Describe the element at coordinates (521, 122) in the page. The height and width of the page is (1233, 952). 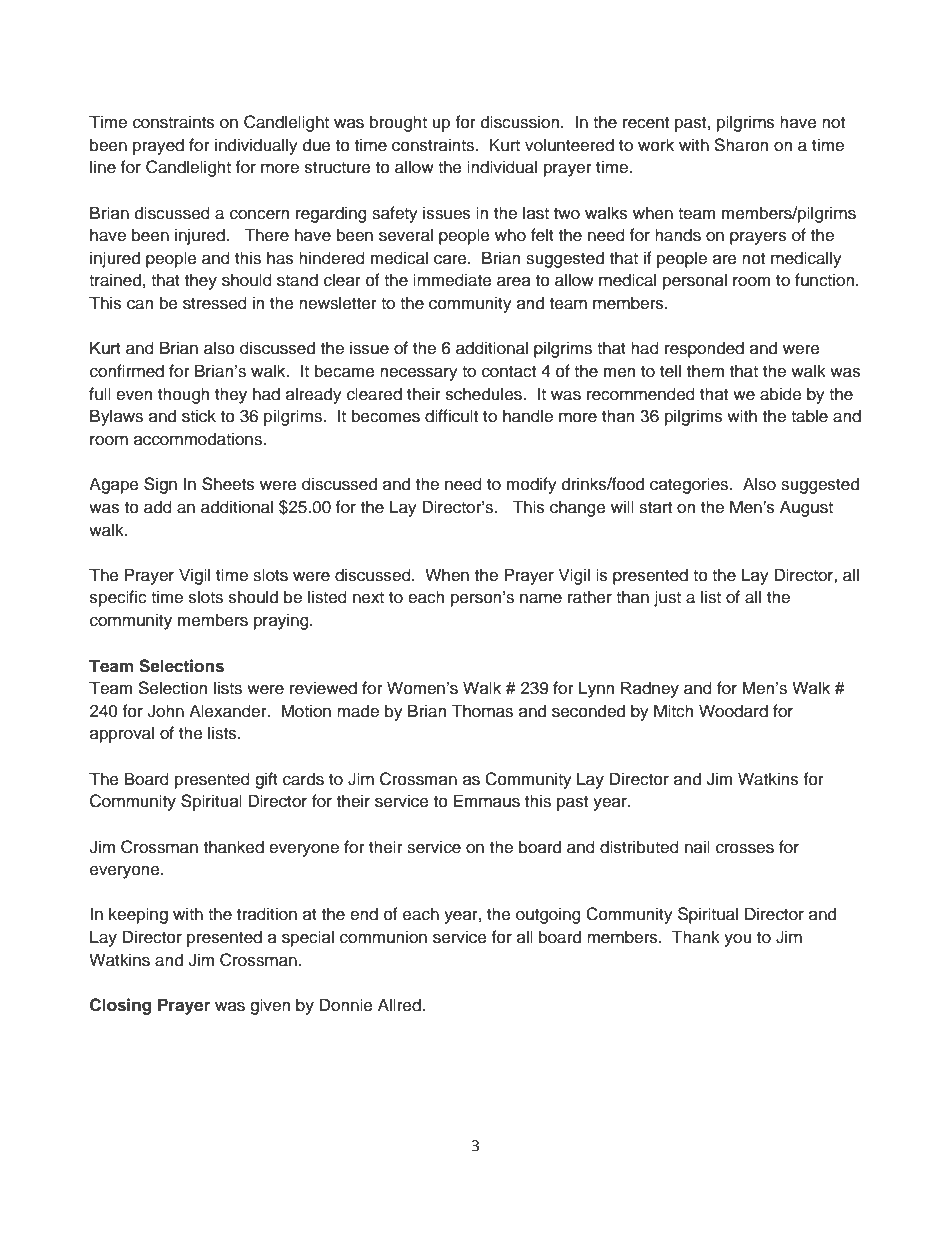
I see `discussion` at that location.
